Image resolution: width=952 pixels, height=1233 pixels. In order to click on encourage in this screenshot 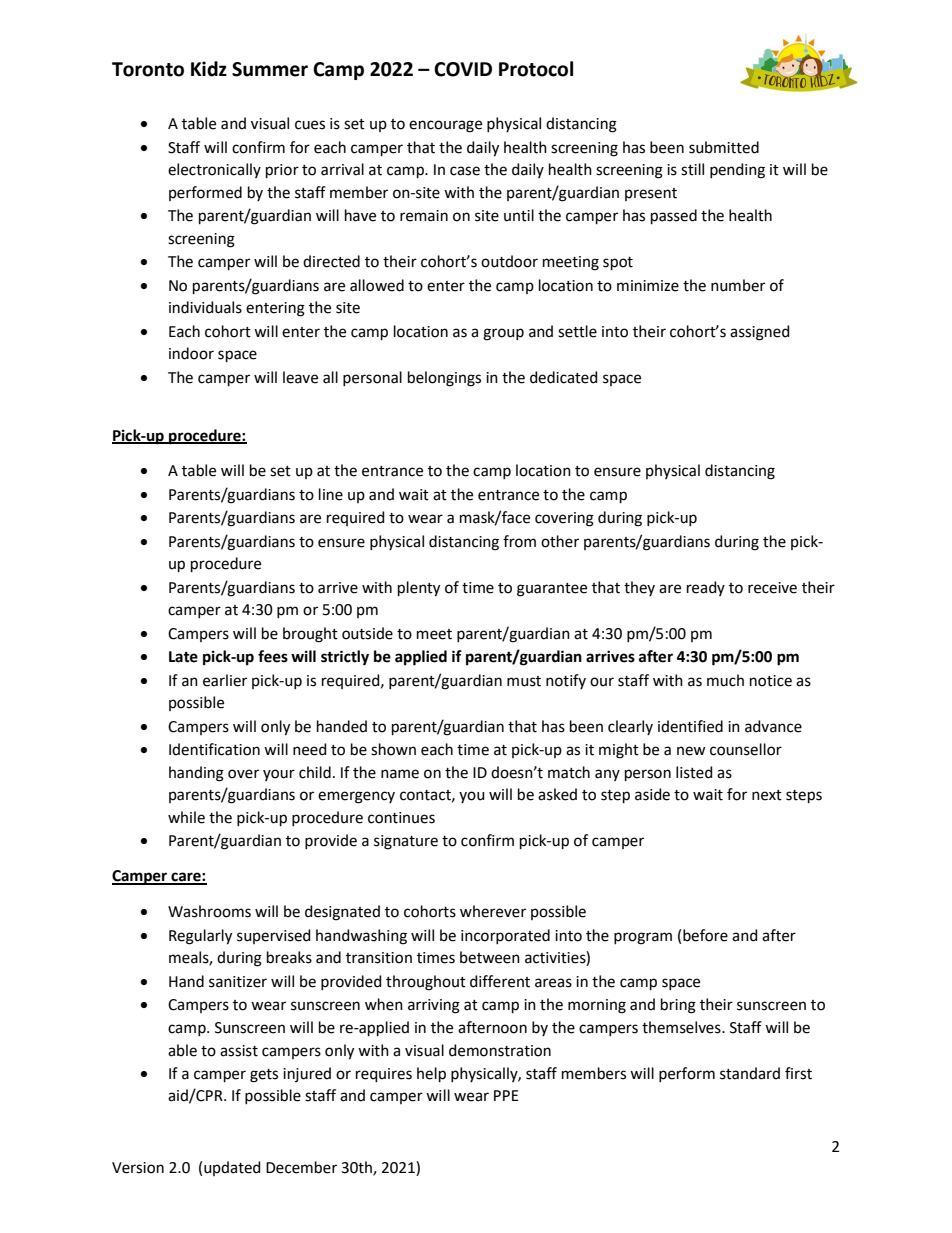, I will do `click(445, 126)`.
